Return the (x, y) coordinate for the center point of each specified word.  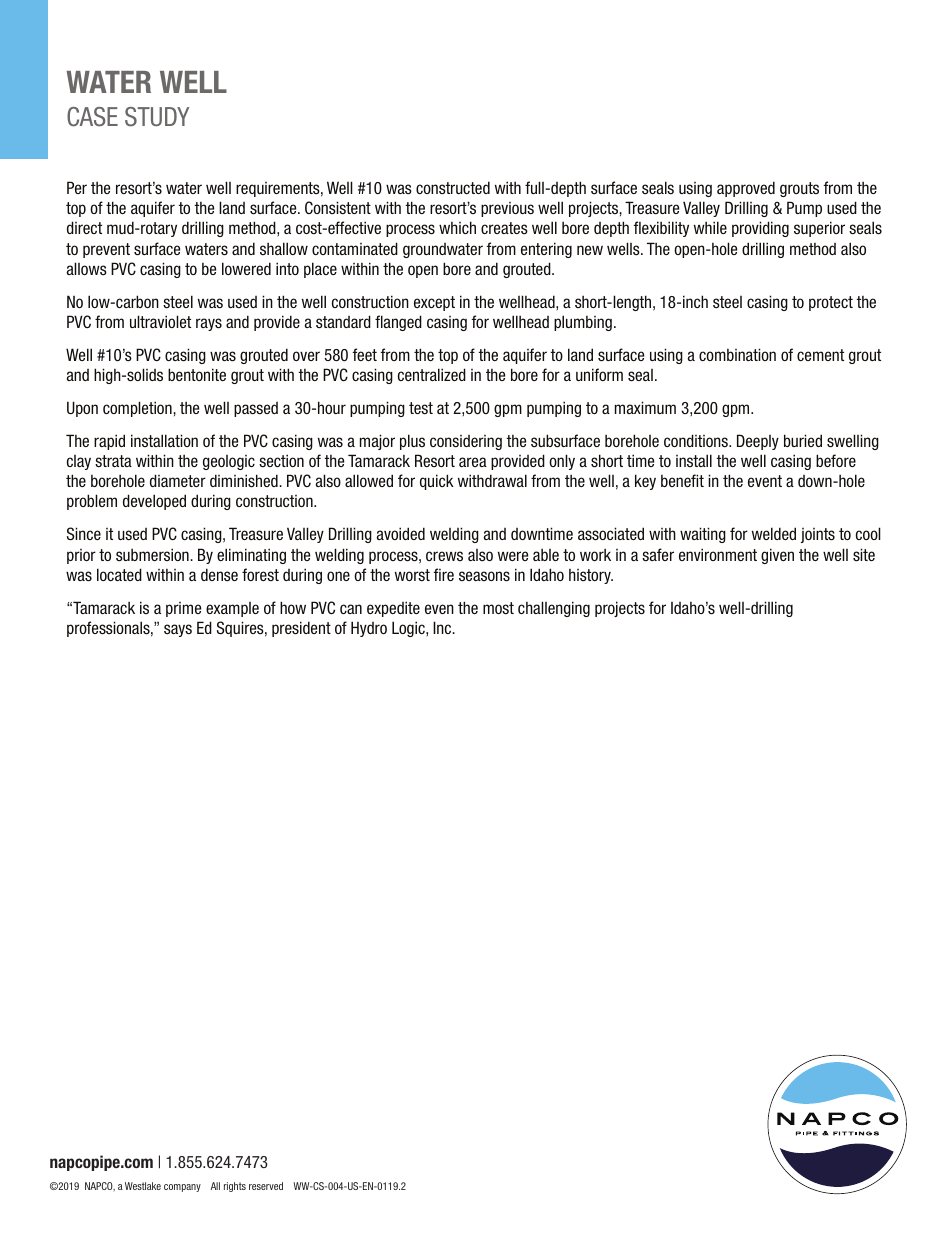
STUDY (157, 117)
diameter (178, 480)
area (473, 462)
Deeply (758, 442)
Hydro (369, 629)
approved (746, 189)
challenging (554, 609)
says (178, 630)
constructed (453, 187)
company (182, 1188)
